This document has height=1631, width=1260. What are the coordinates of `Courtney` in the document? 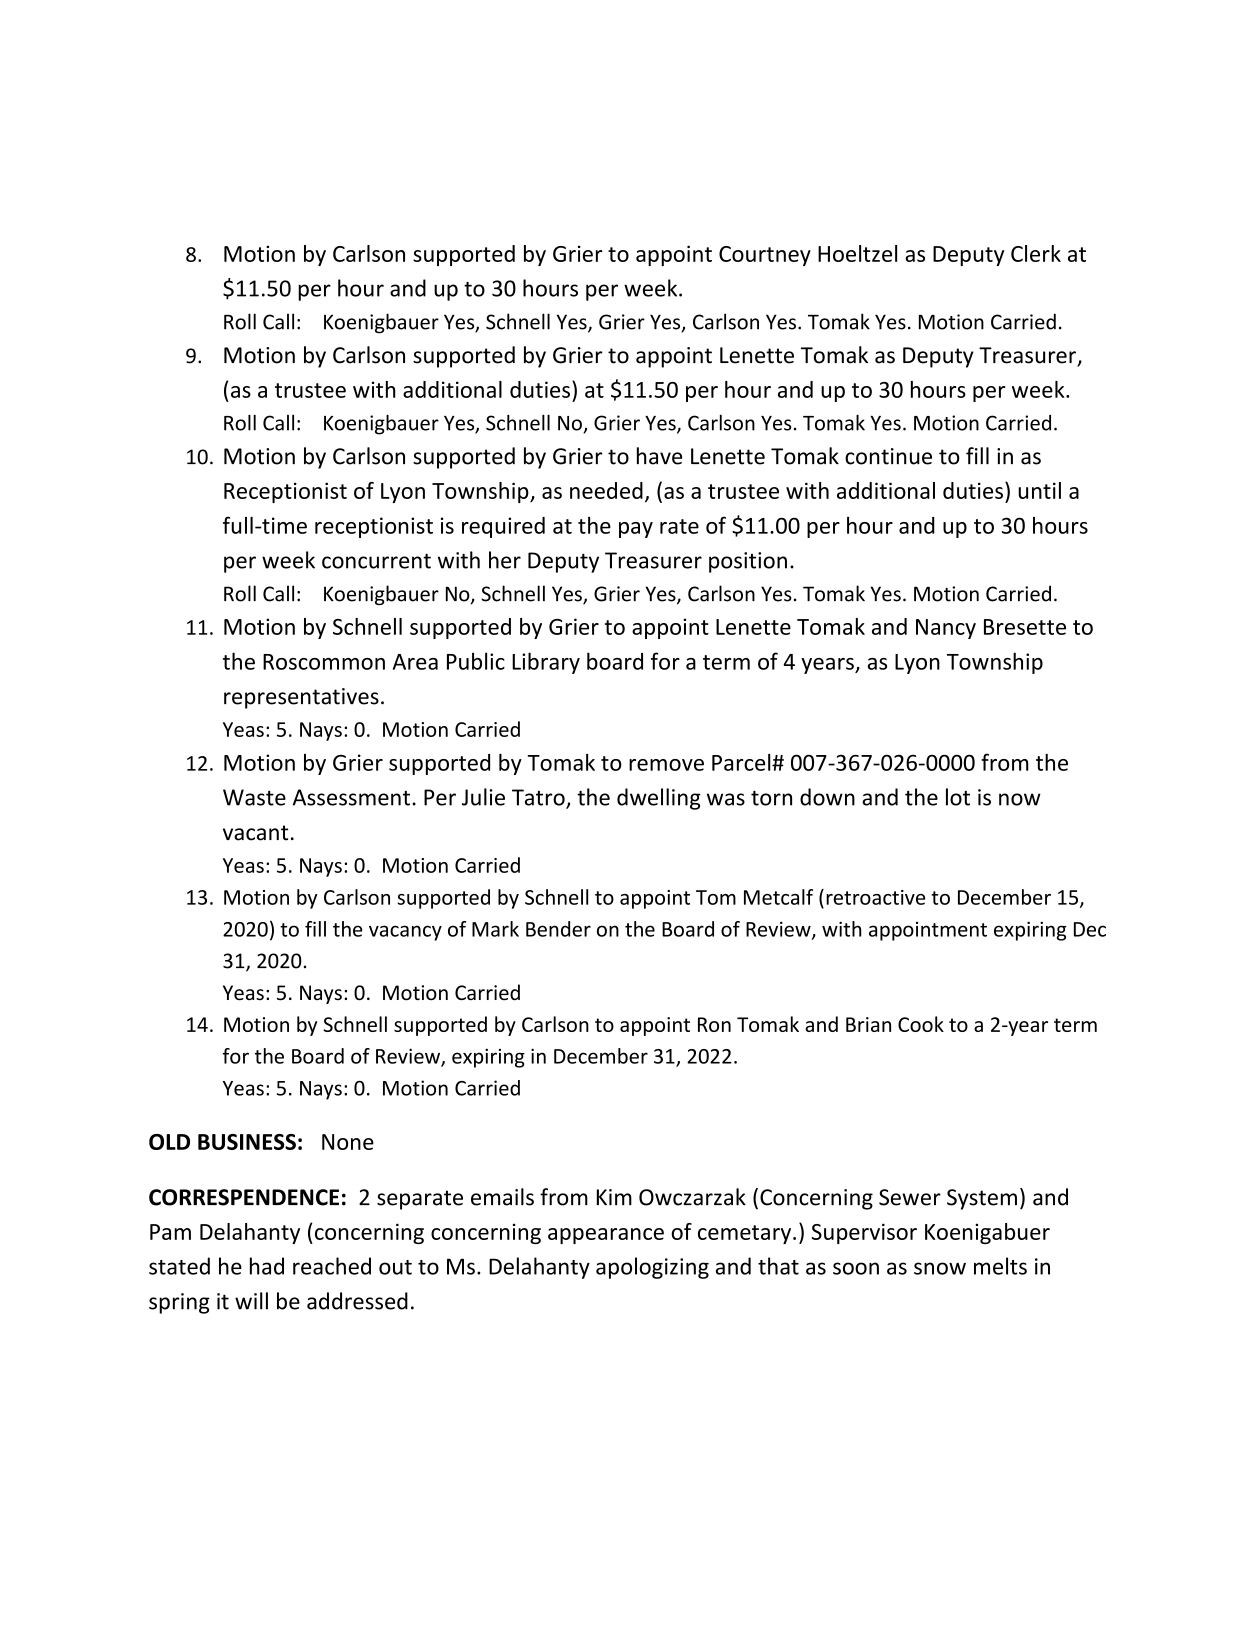 It's located at (765, 256).
